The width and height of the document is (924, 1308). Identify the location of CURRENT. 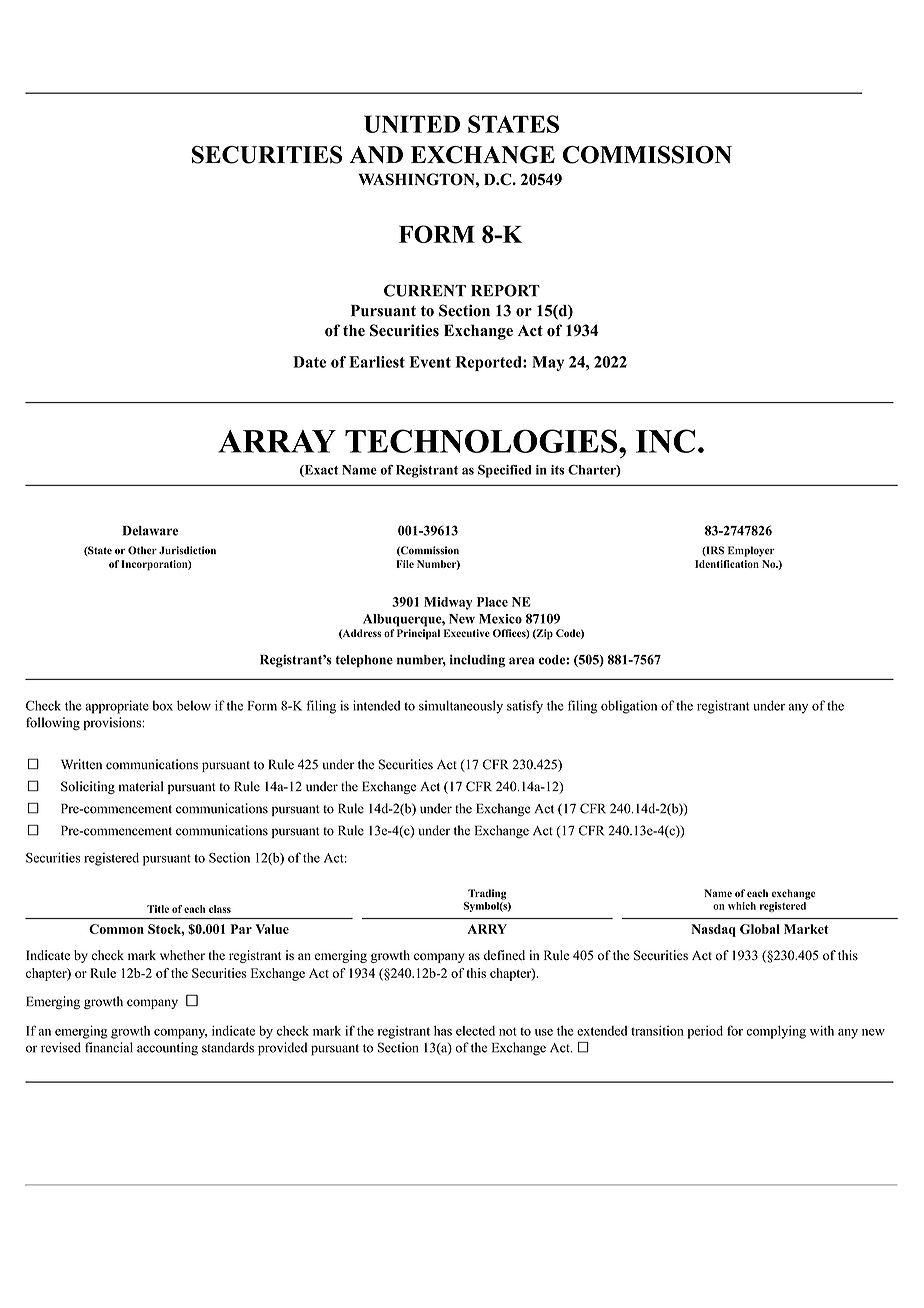
(425, 290).
